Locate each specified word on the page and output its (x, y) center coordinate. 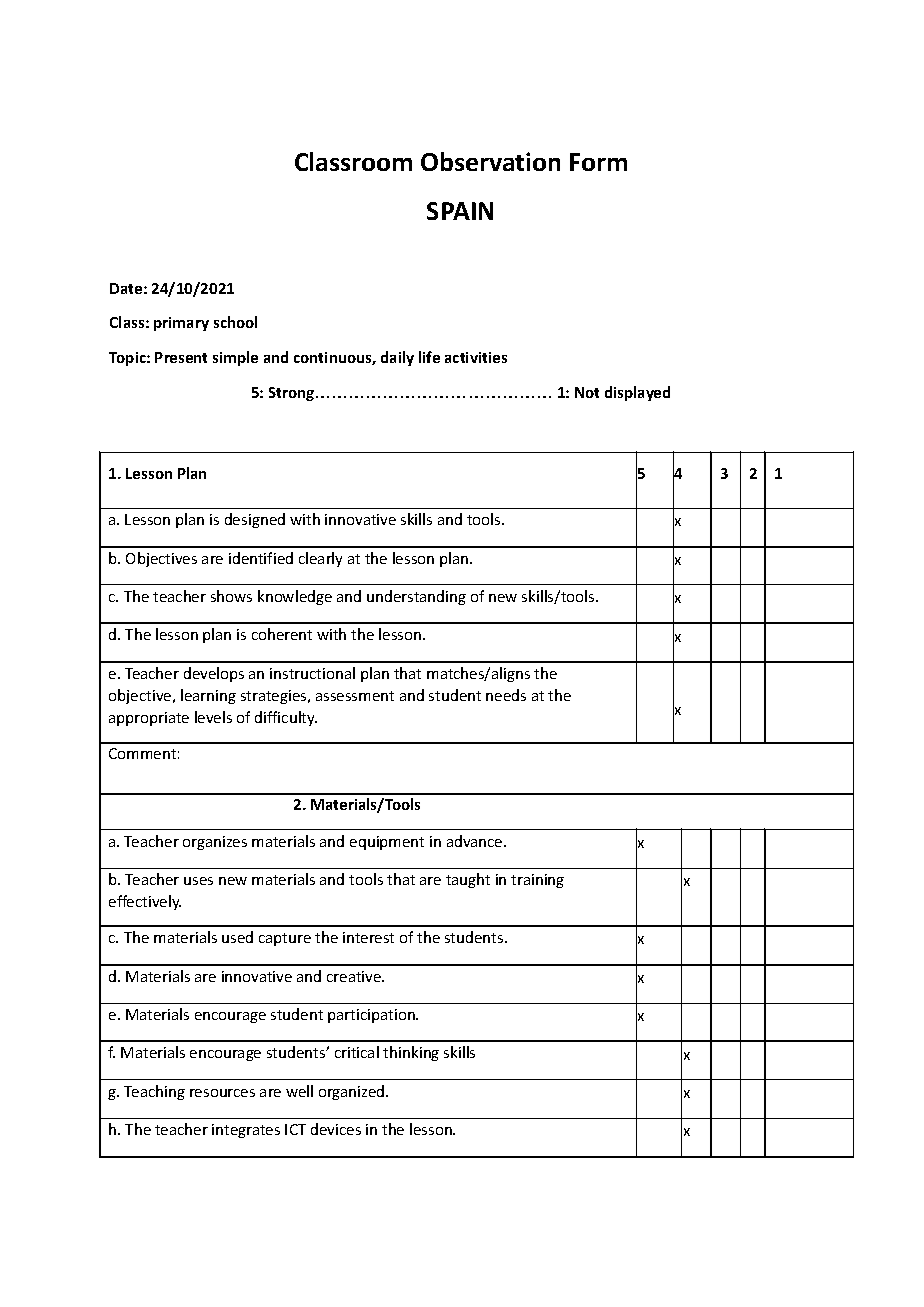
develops (214, 674)
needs (506, 695)
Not (587, 392)
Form (598, 162)
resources (222, 1093)
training (537, 881)
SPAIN (460, 211)
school (235, 322)
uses (198, 881)
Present (181, 357)
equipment (387, 843)
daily (397, 358)
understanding (416, 597)
